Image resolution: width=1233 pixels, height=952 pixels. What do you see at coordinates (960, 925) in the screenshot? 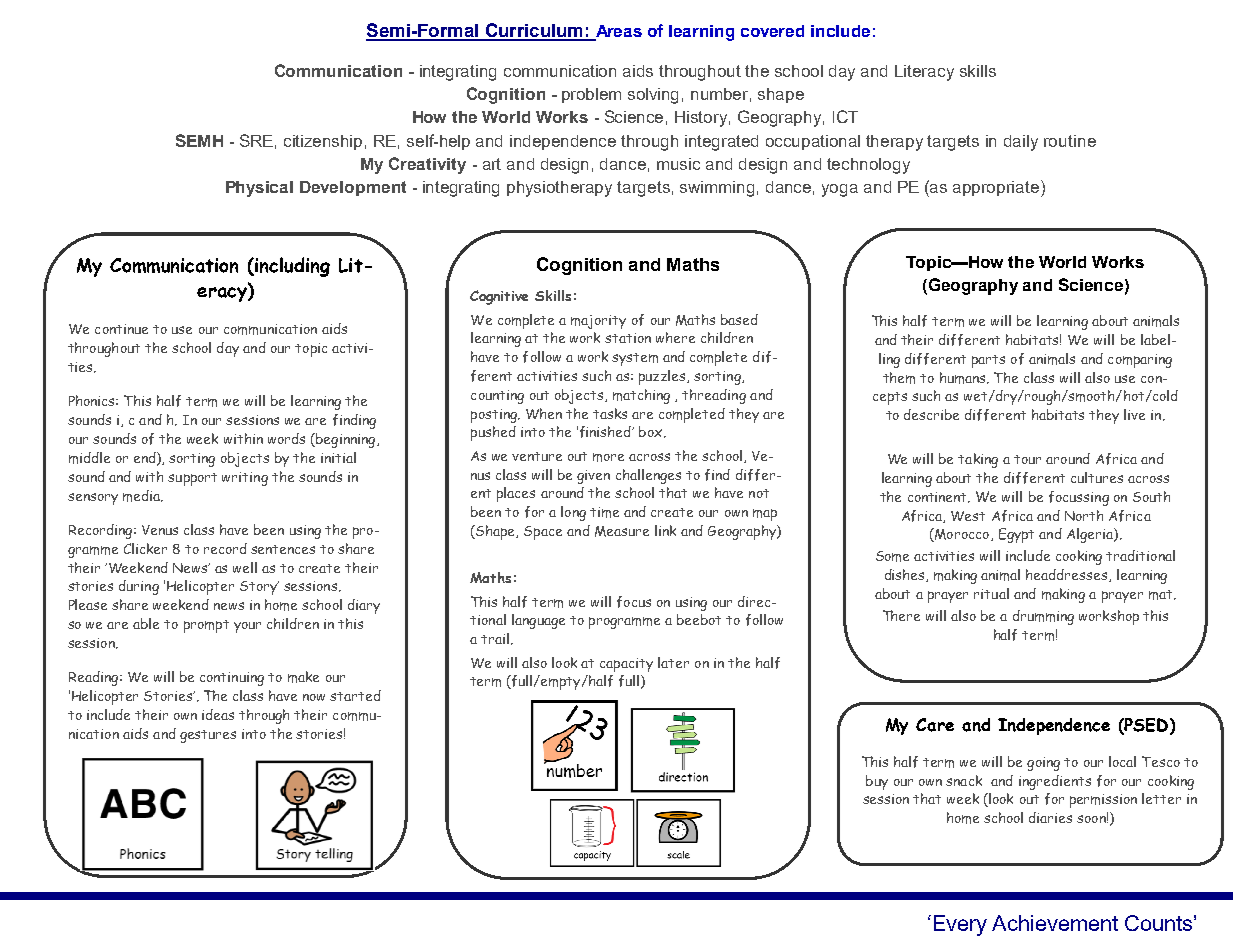
I see `Every` at bounding box center [960, 925].
